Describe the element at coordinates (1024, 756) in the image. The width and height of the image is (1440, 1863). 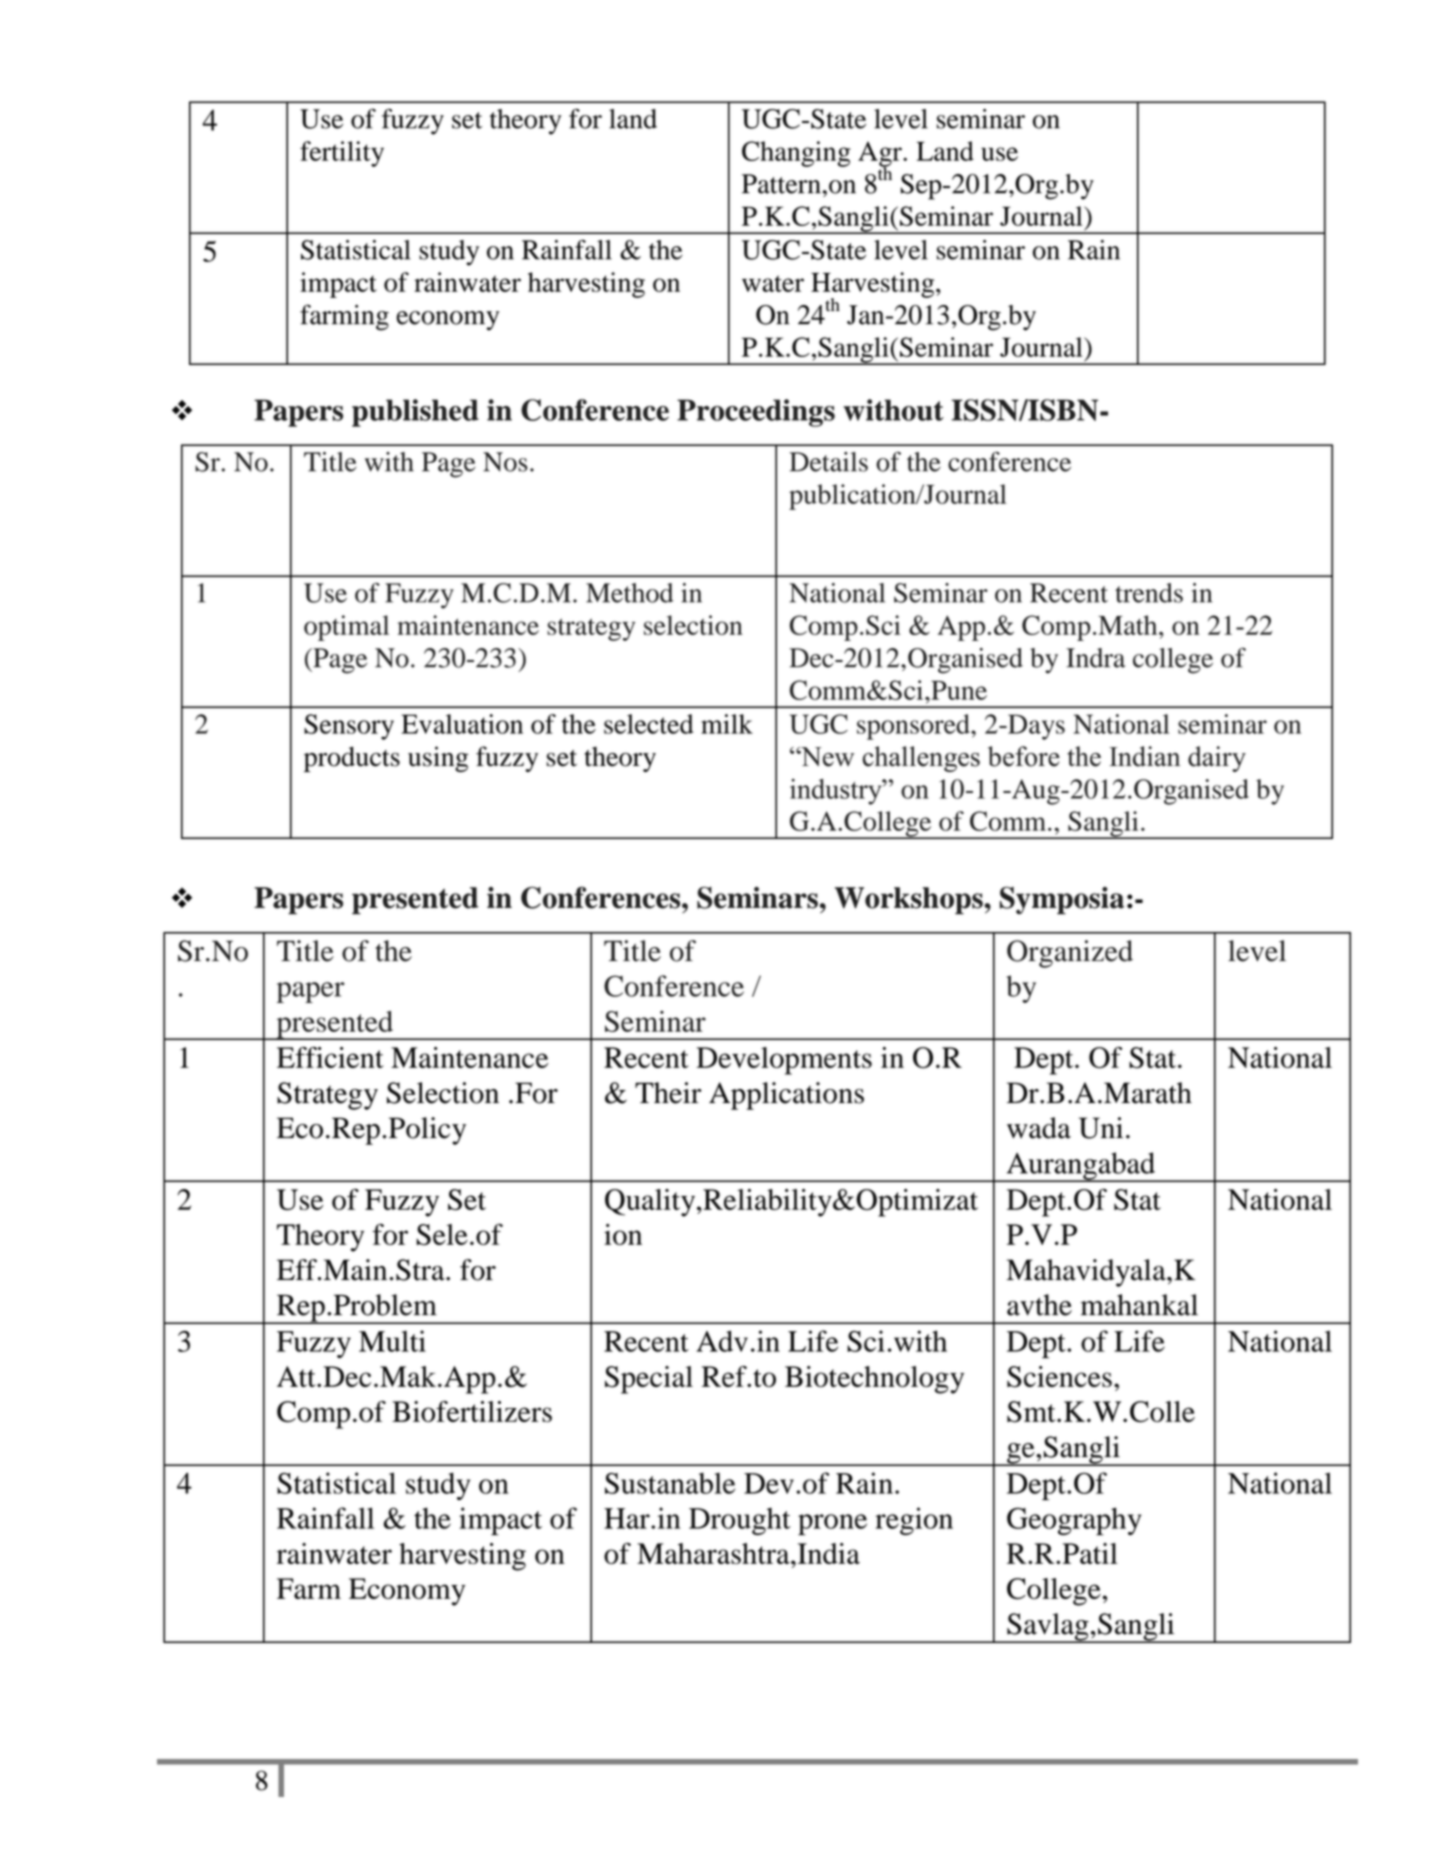
I see `before` at that location.
